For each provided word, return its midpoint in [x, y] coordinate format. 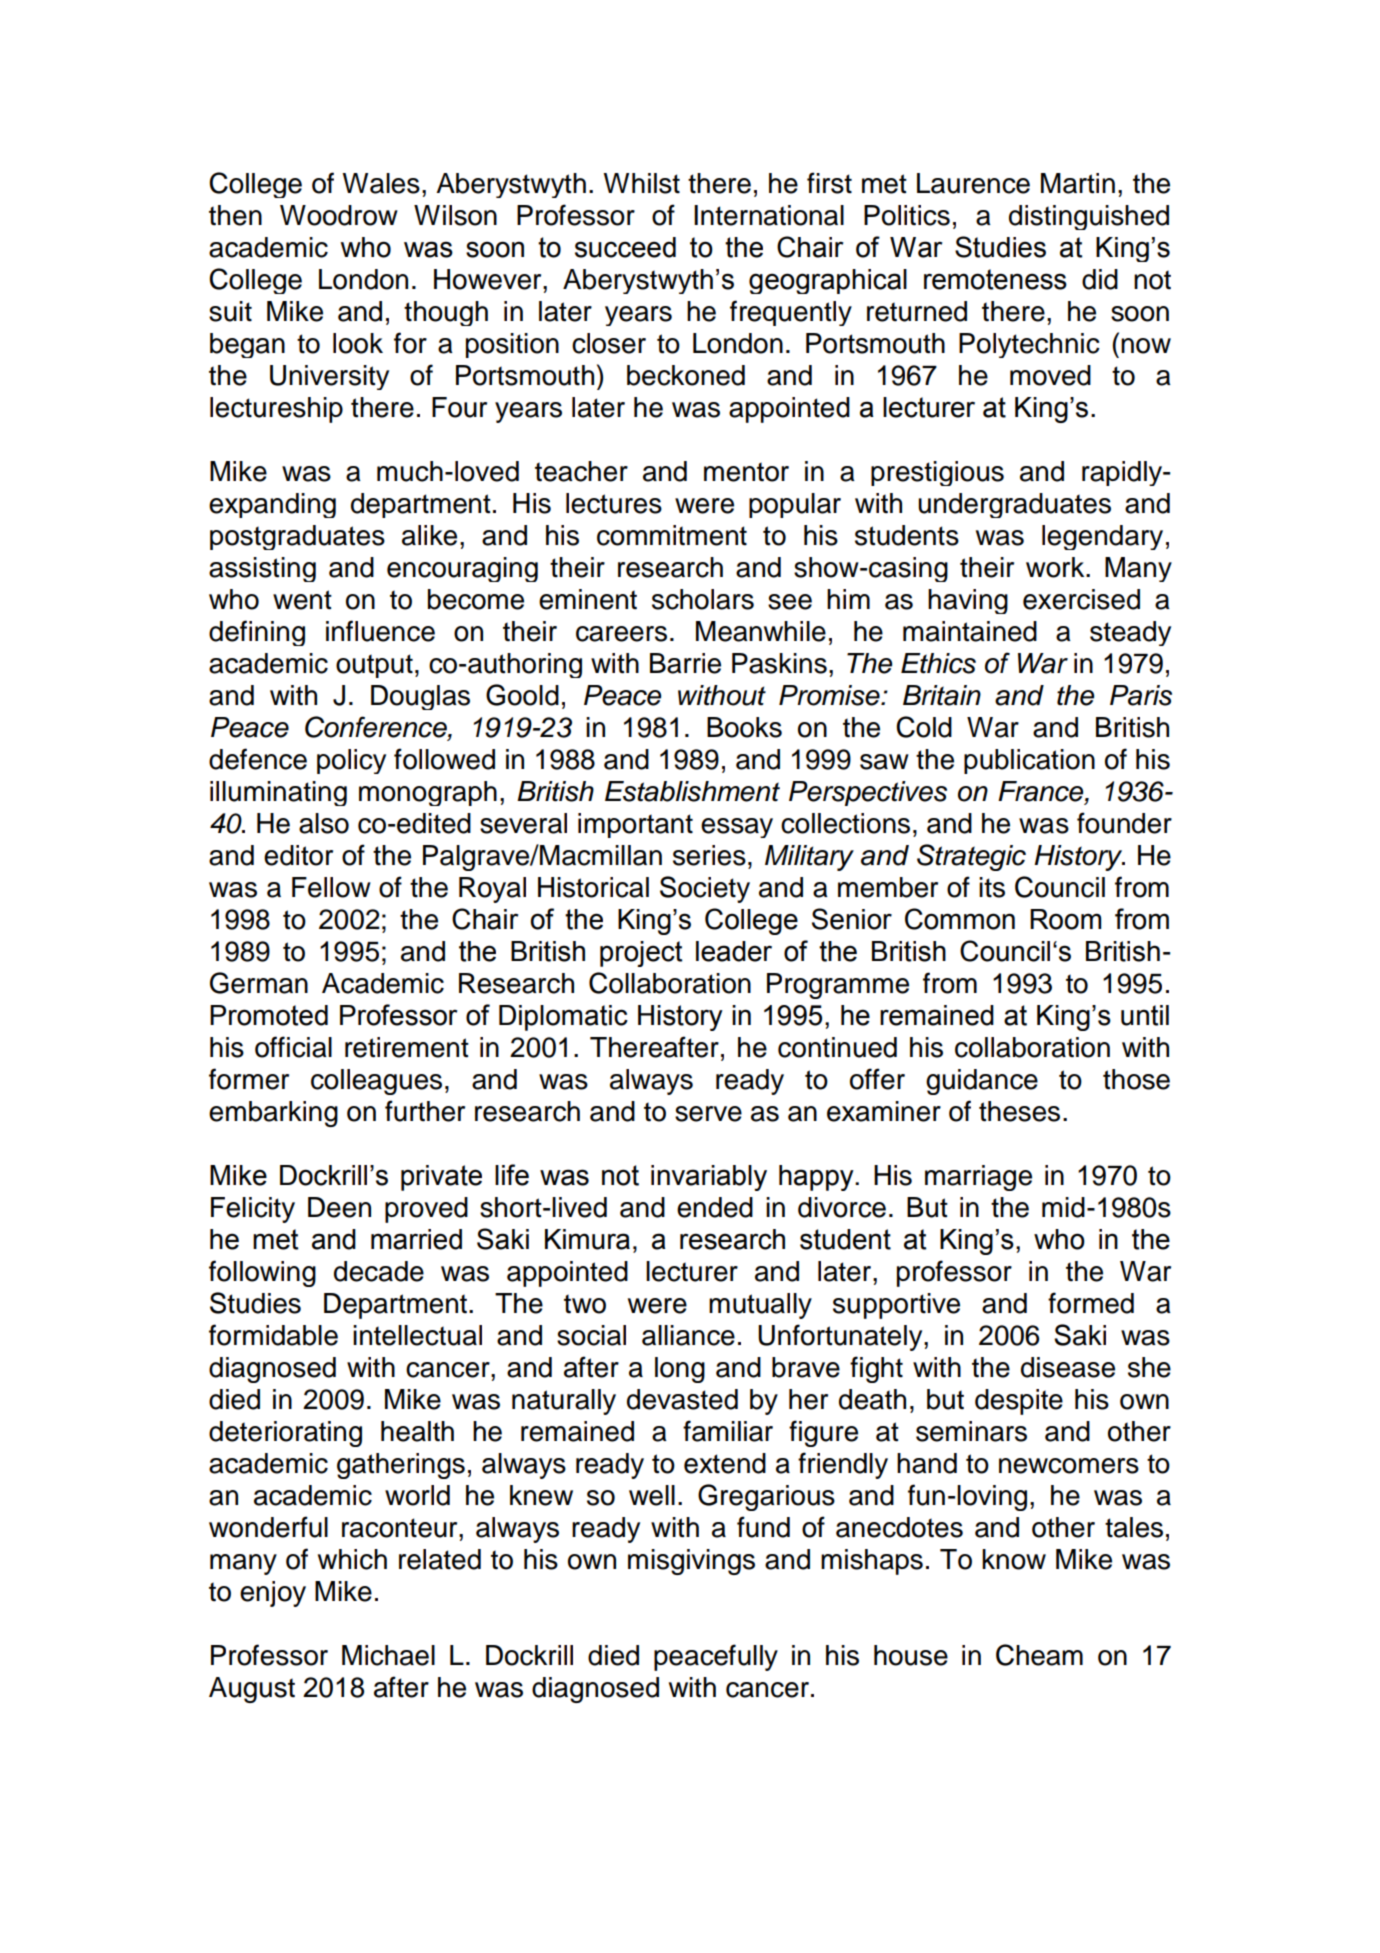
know [1014, 1559]
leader [734, 951]
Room [1065, 919]
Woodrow [339, 215]
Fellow [331, 887]
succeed [625, 247]
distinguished [1089, 217]
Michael [388, 1655]
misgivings [691, 1562]
